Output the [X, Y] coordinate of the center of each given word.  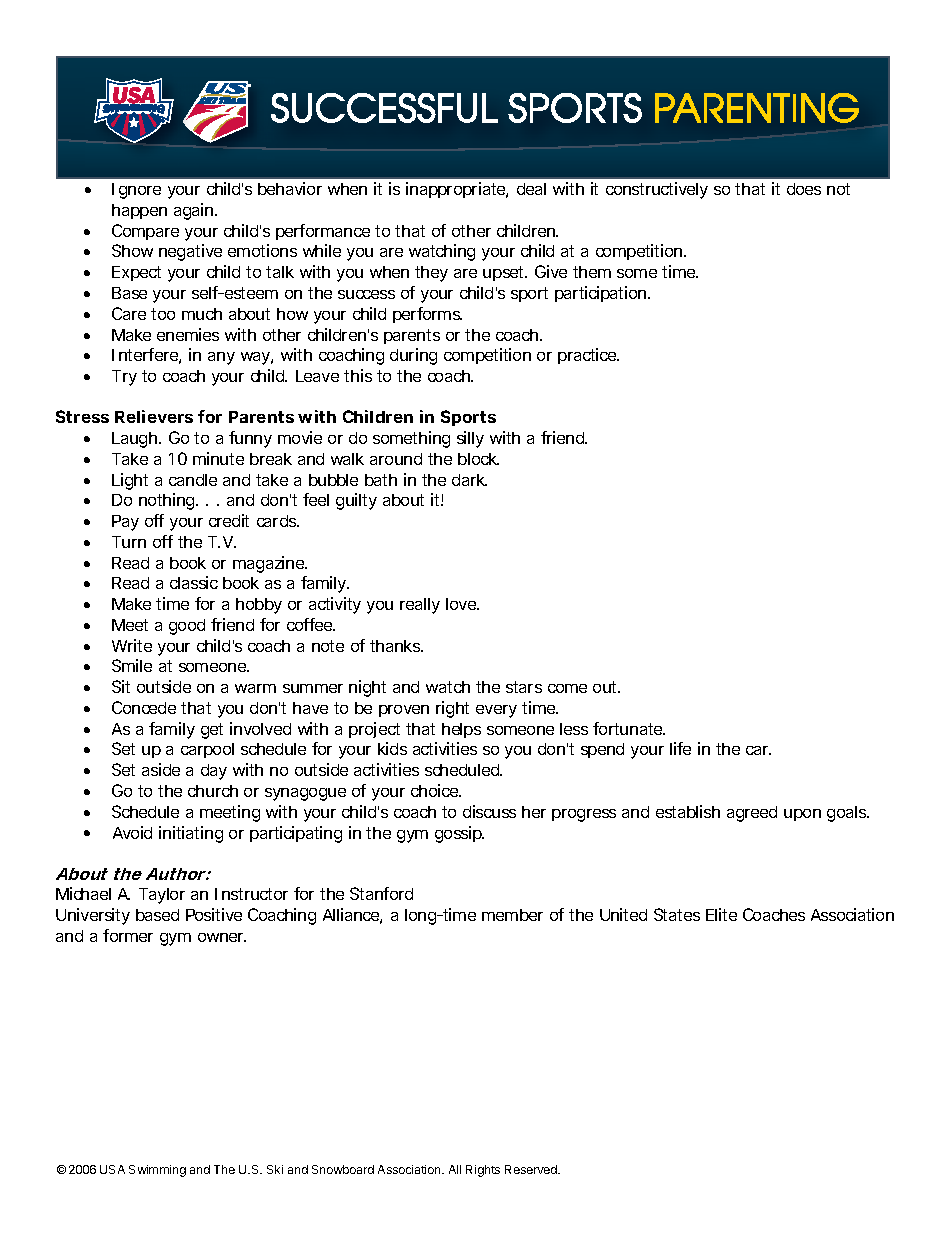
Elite [721, 914]
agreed [752, 814]
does [804, 189]
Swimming [157, 1171]
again [195, 211]
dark [469, 480]
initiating [191, 834]
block [478, 459]
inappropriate [457, 190]
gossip [459, 834]
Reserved [532, 1169]
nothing [168, 501]
